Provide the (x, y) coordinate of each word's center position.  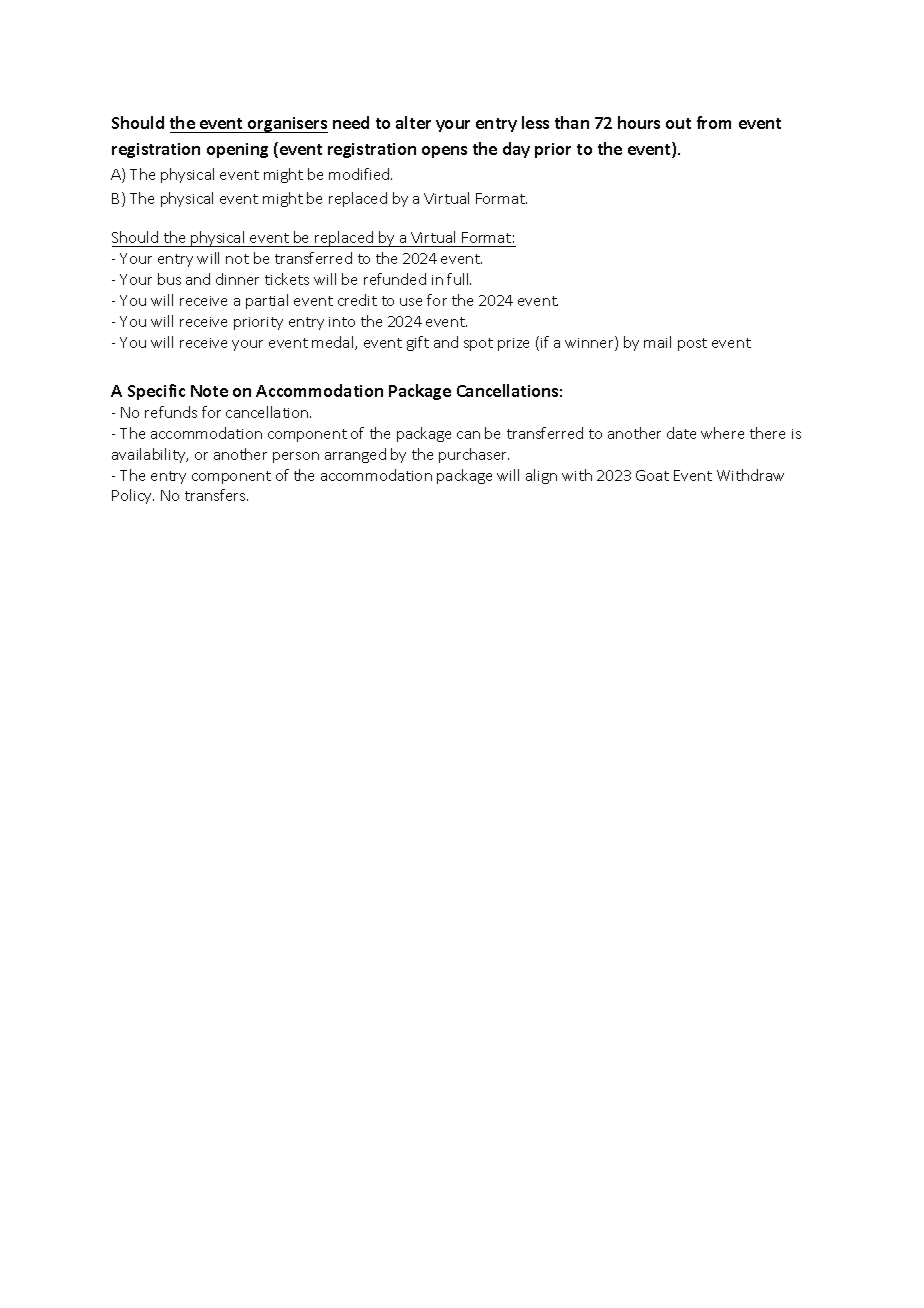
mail (657, 342)
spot (478, 344)
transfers (216, 495)
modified (360, 174)
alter (413, 122)
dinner (237, 279)
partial (267, 301)
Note (209, 391)
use (411, 302)
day (516, 150)
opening (237, 150)
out (678, 123)
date (681, 433)
